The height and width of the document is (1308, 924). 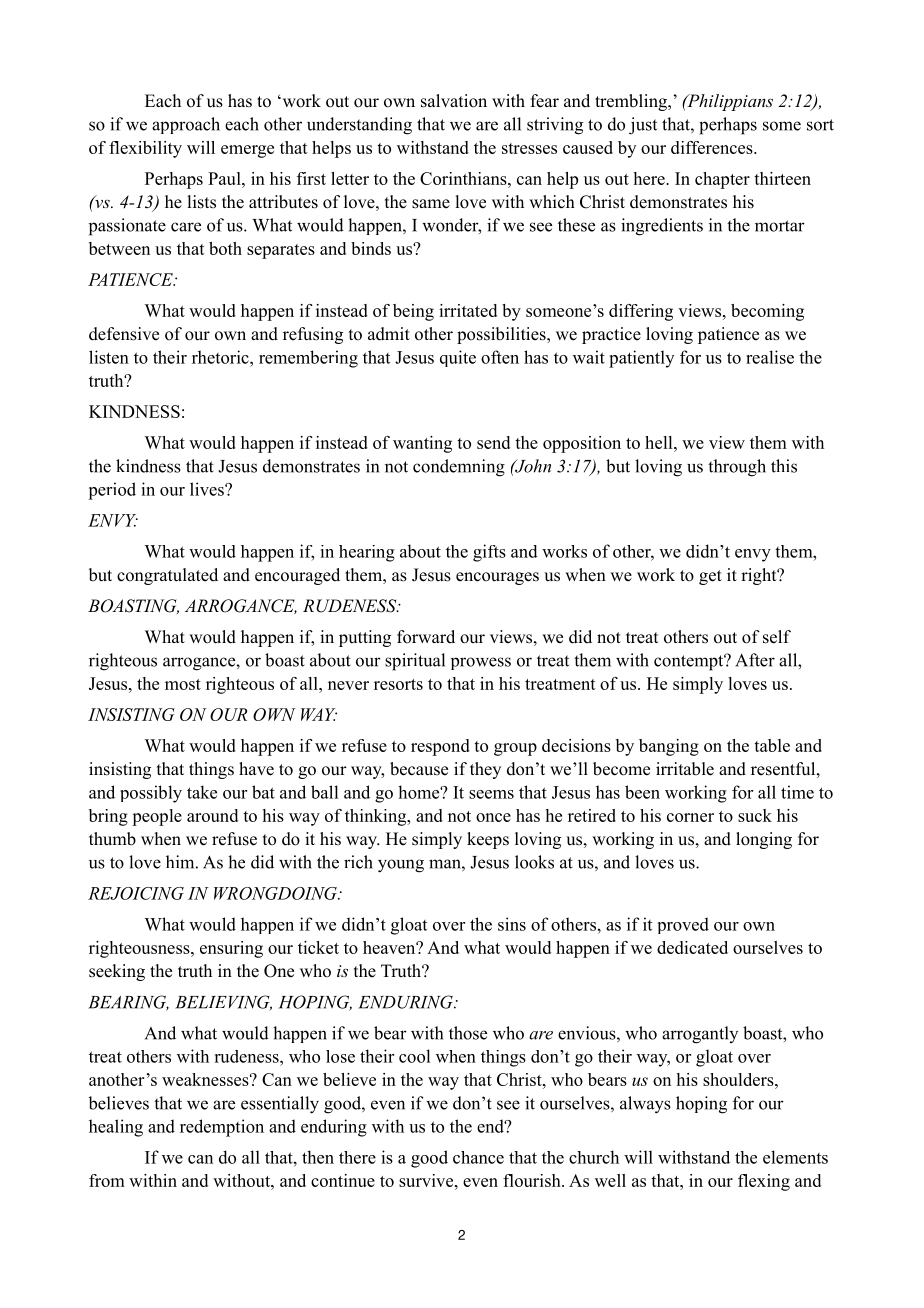 I want to click on period, so click(x=112, y=491).
